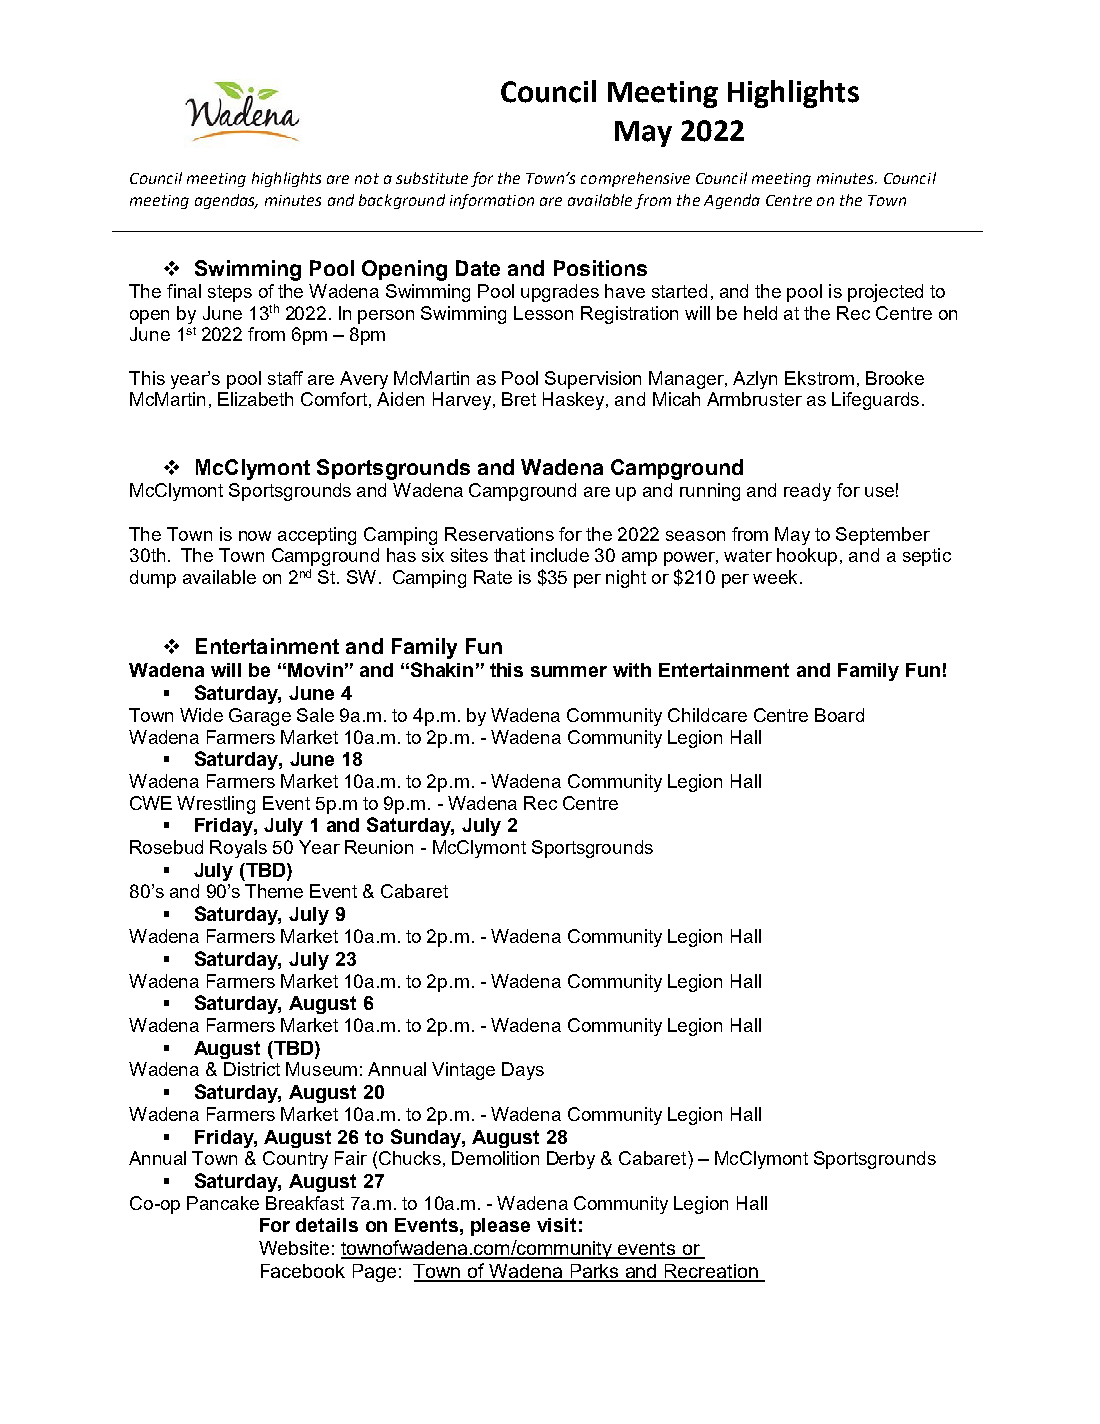 This screenshot has width=1100, height=1424. Describe the element at coordinates (569, 671) in the screenshot. I see `summer` at that location.
